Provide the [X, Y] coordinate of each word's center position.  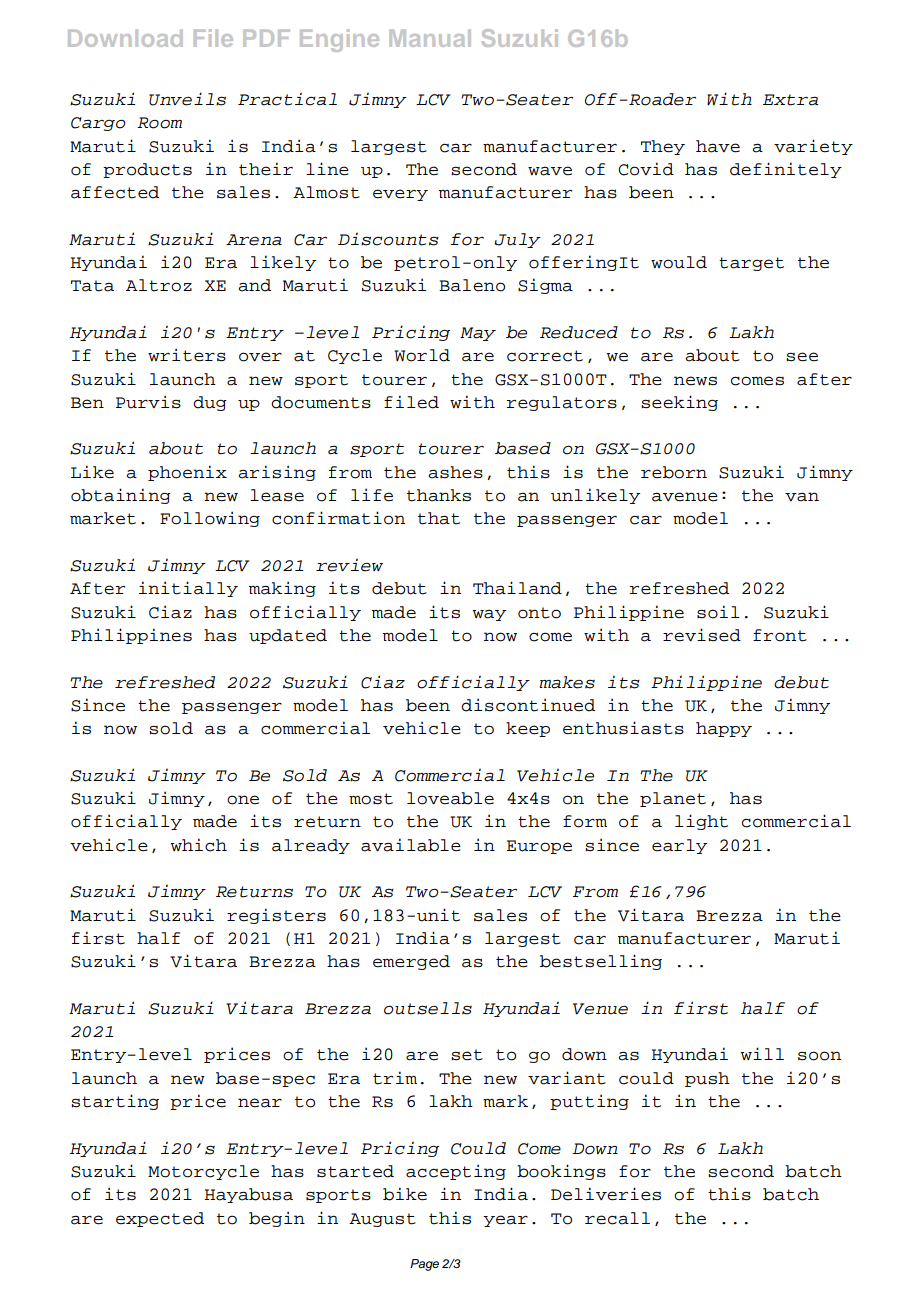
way [489, 615]
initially [188, 589]
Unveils [187, 99]
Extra [790, 100]
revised [702, 635]
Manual [430, 38]
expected [160, 1219]
